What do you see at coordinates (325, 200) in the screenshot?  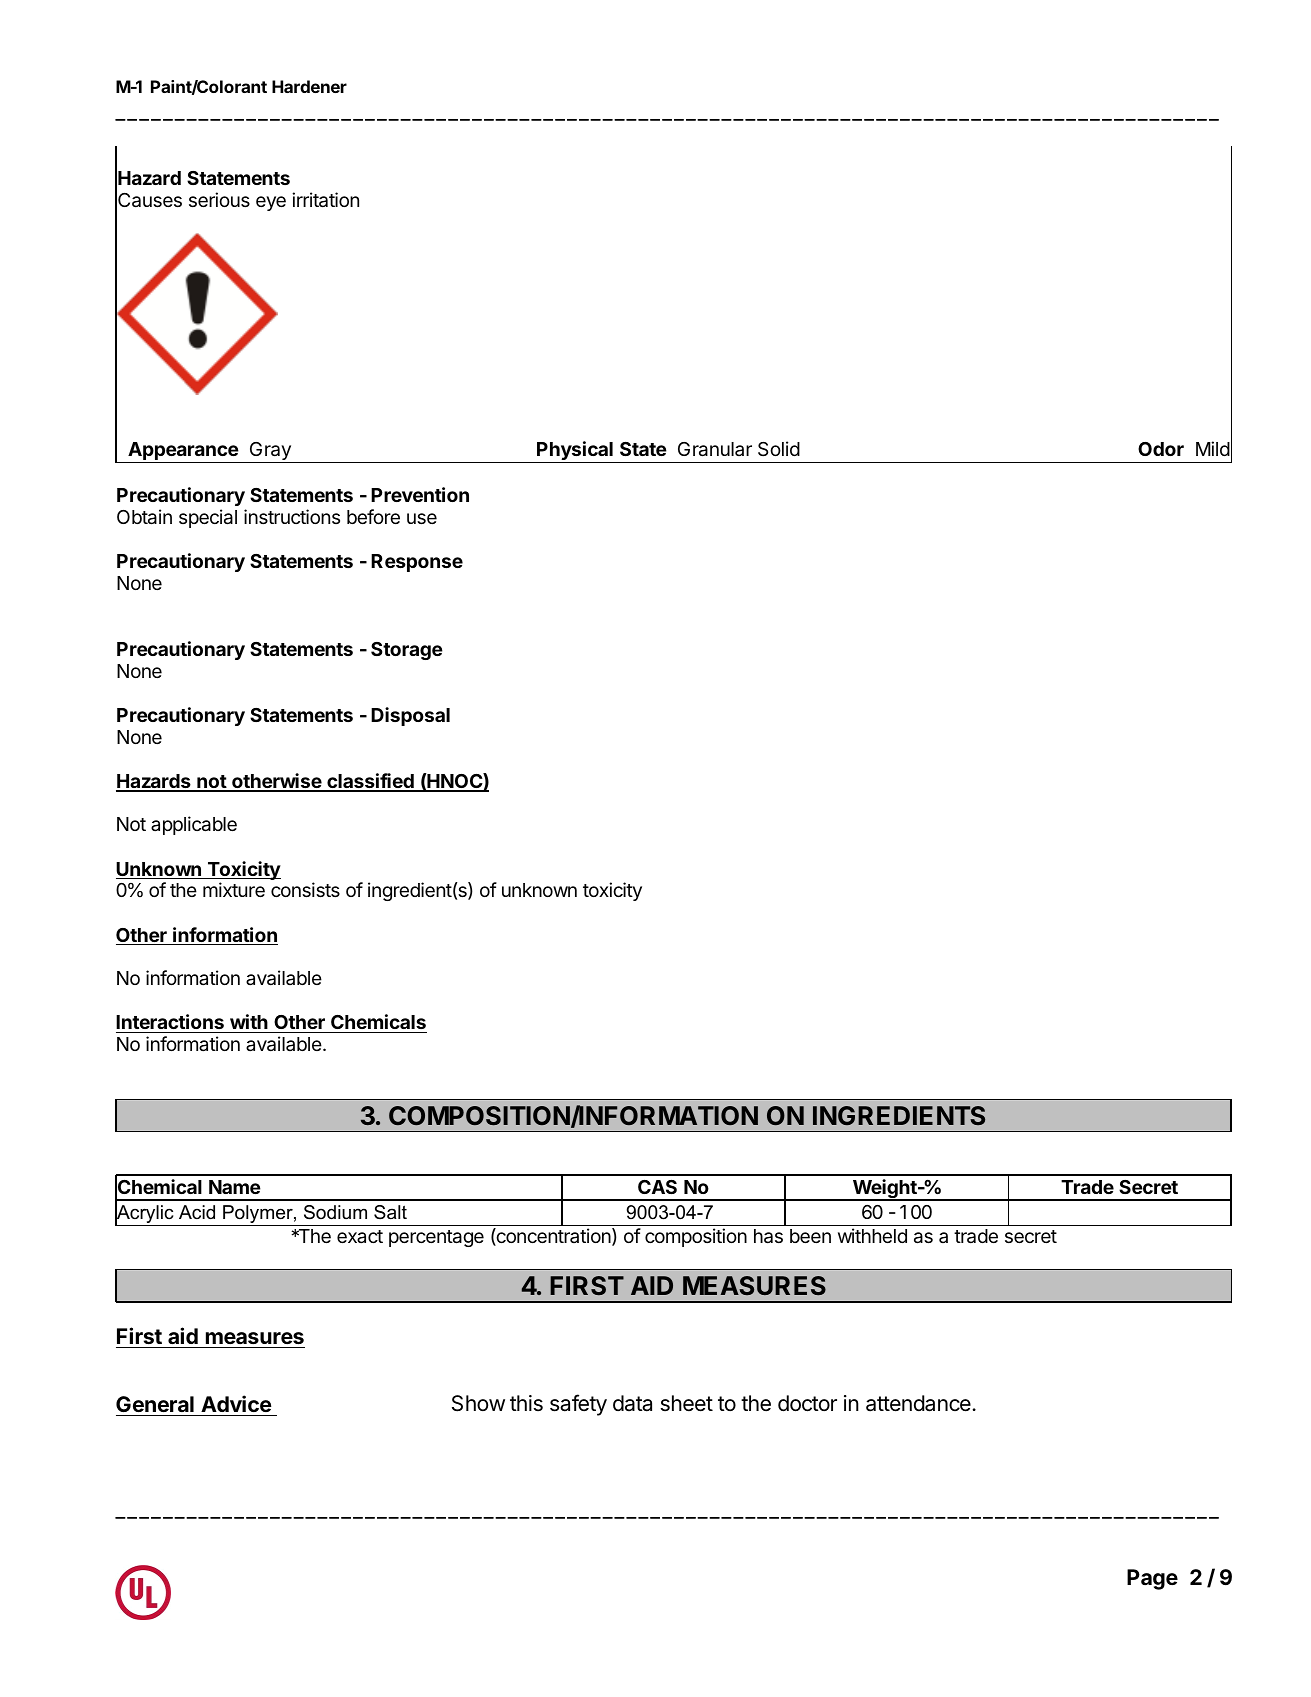 I see `irritation` at bounding box center [325, 200].
